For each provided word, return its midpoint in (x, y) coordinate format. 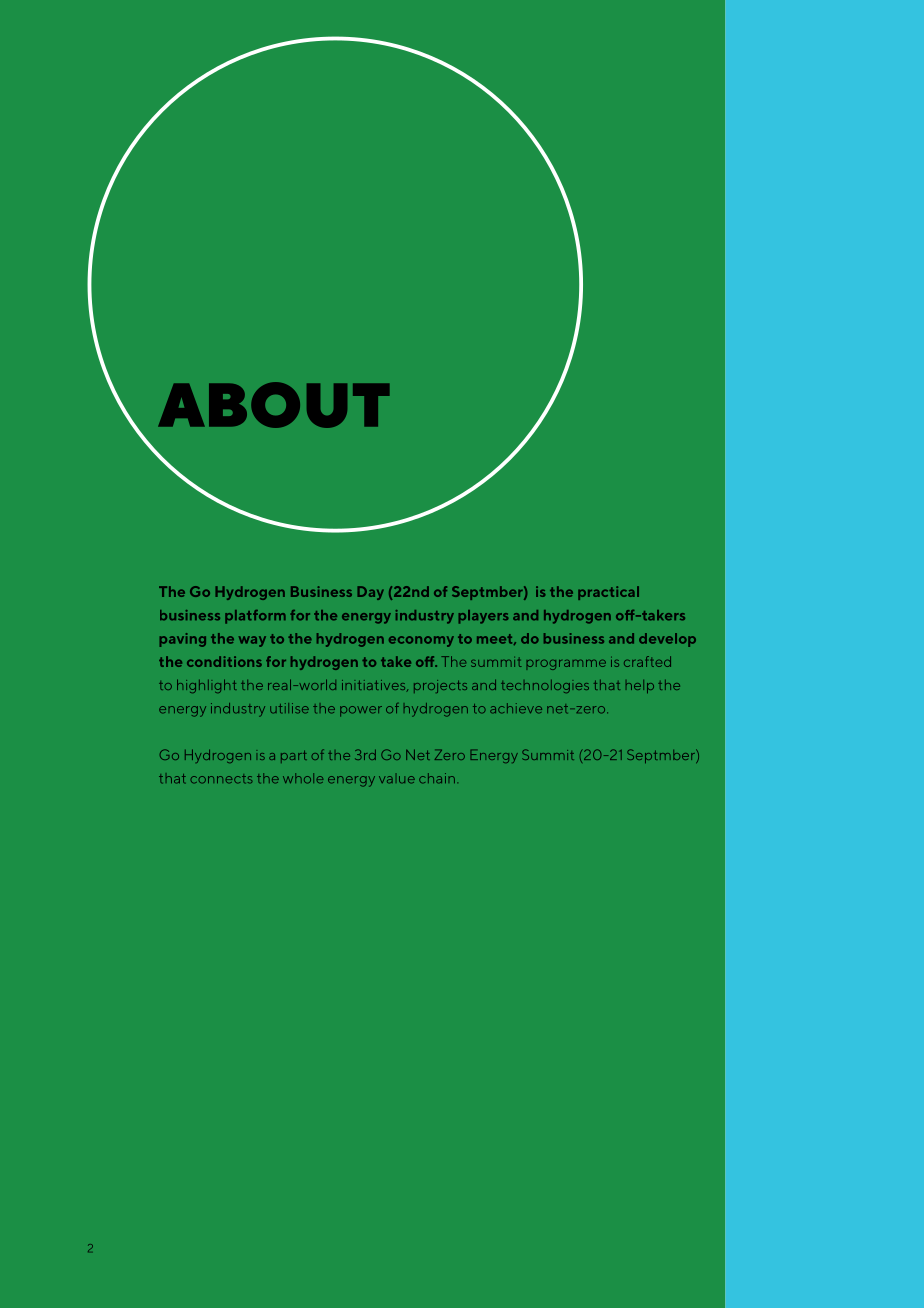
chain (437, 778)
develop (667, 640)
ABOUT (274, 405)
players (484, 617)
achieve (516, 708)
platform (255, 617)
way (252, 641)
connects (221, 779)
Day (371, 593)
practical (608, 593)
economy (421, 641)
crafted (647, 661)
